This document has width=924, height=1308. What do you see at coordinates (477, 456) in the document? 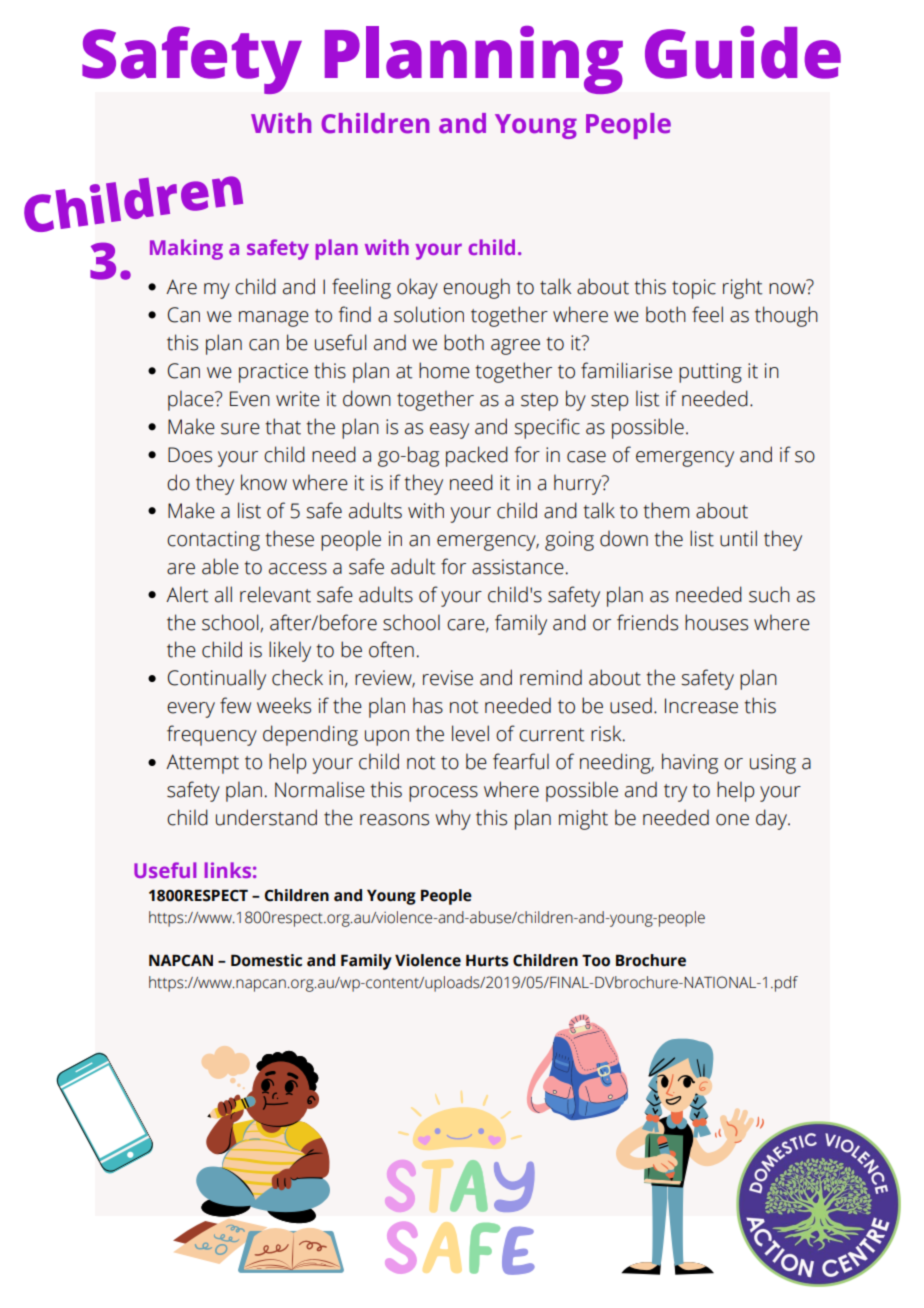
I see `packed` at bounding box center [477, 456].
